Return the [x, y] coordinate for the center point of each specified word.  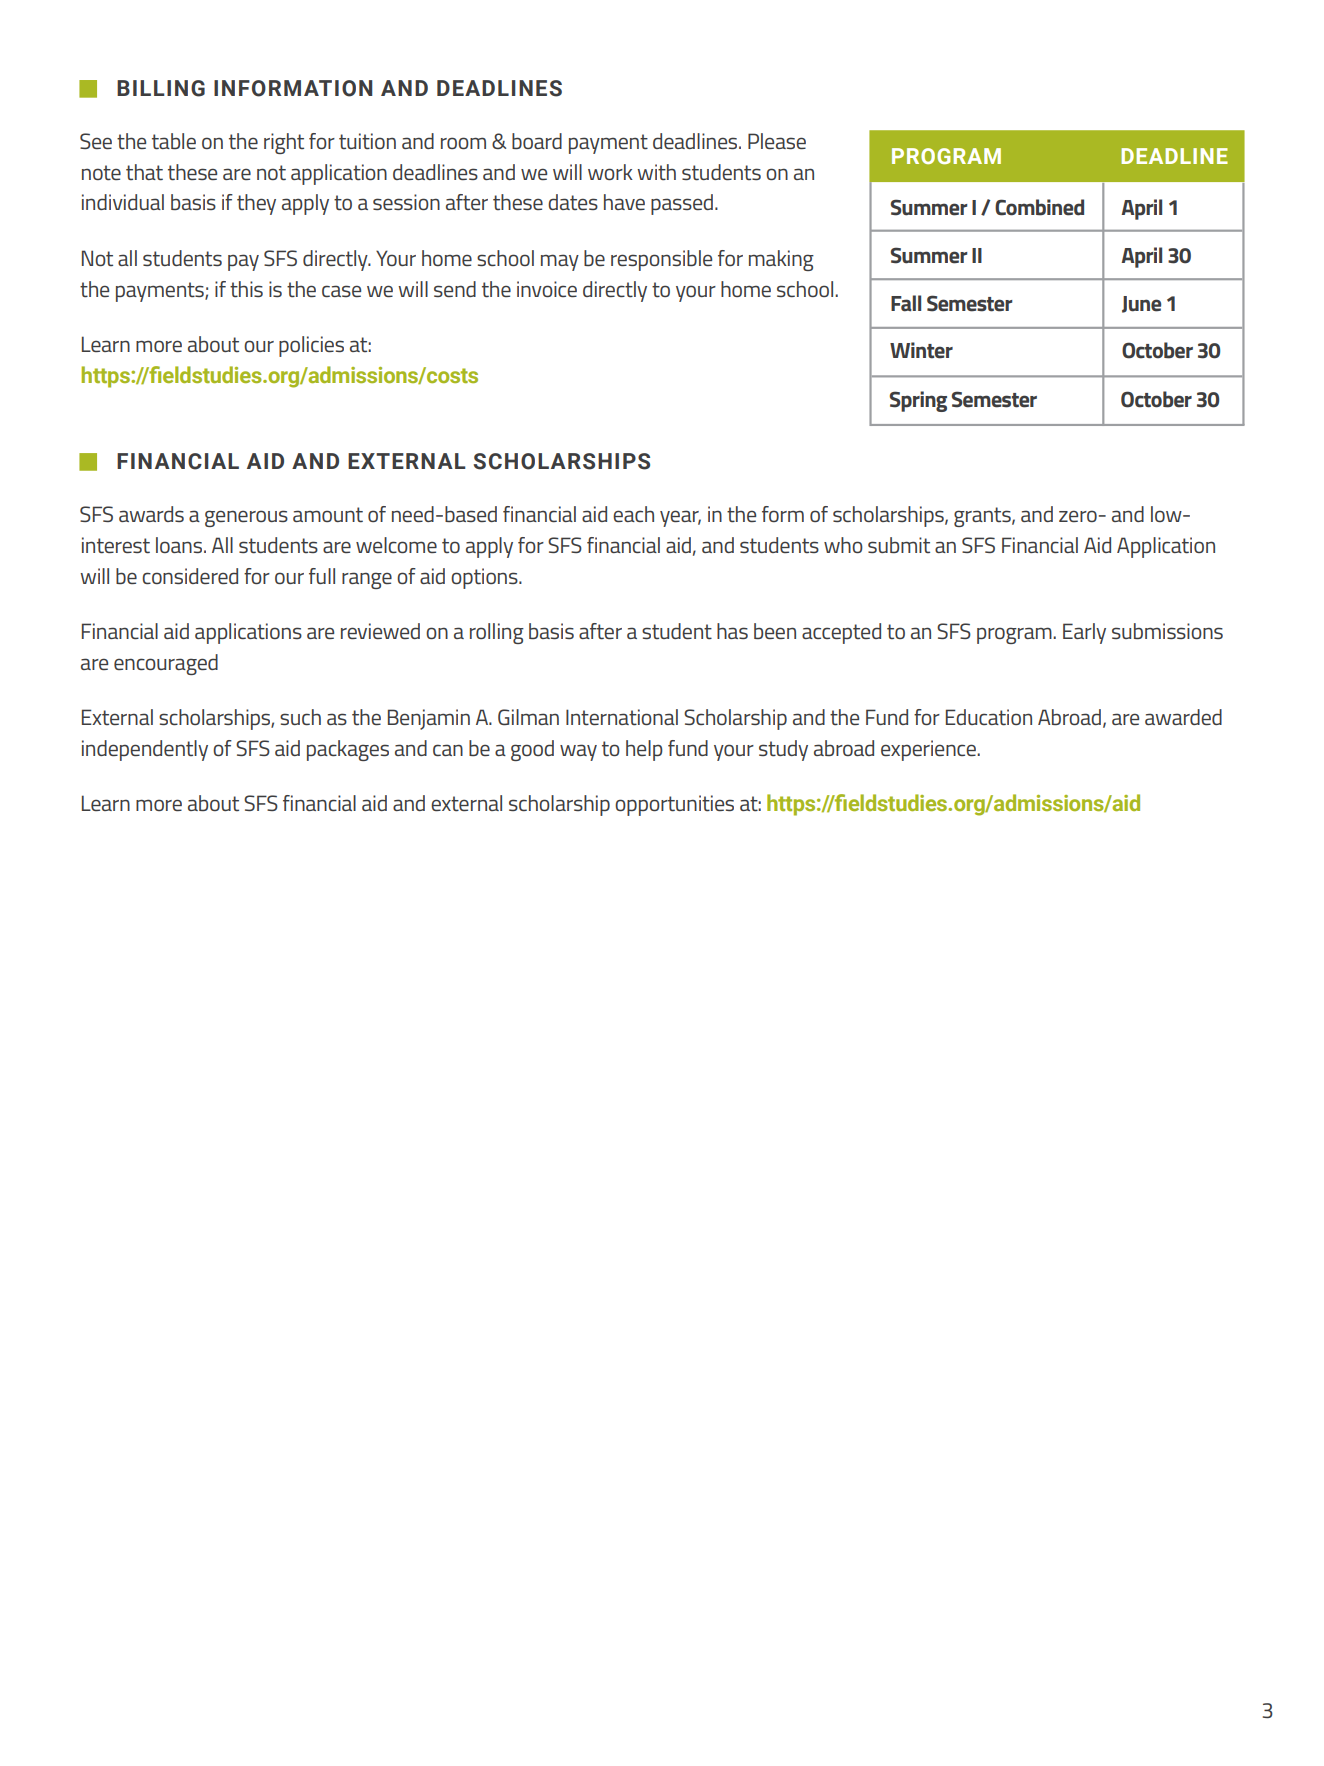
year [680, 518]
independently [145, 750]
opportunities [674, 805]
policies [311, 346]
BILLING [161, 88]
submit [899, 545]
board [537, 141]
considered [190, 576]
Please [777, 141]
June [1141, 304]
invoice [547, 289]
